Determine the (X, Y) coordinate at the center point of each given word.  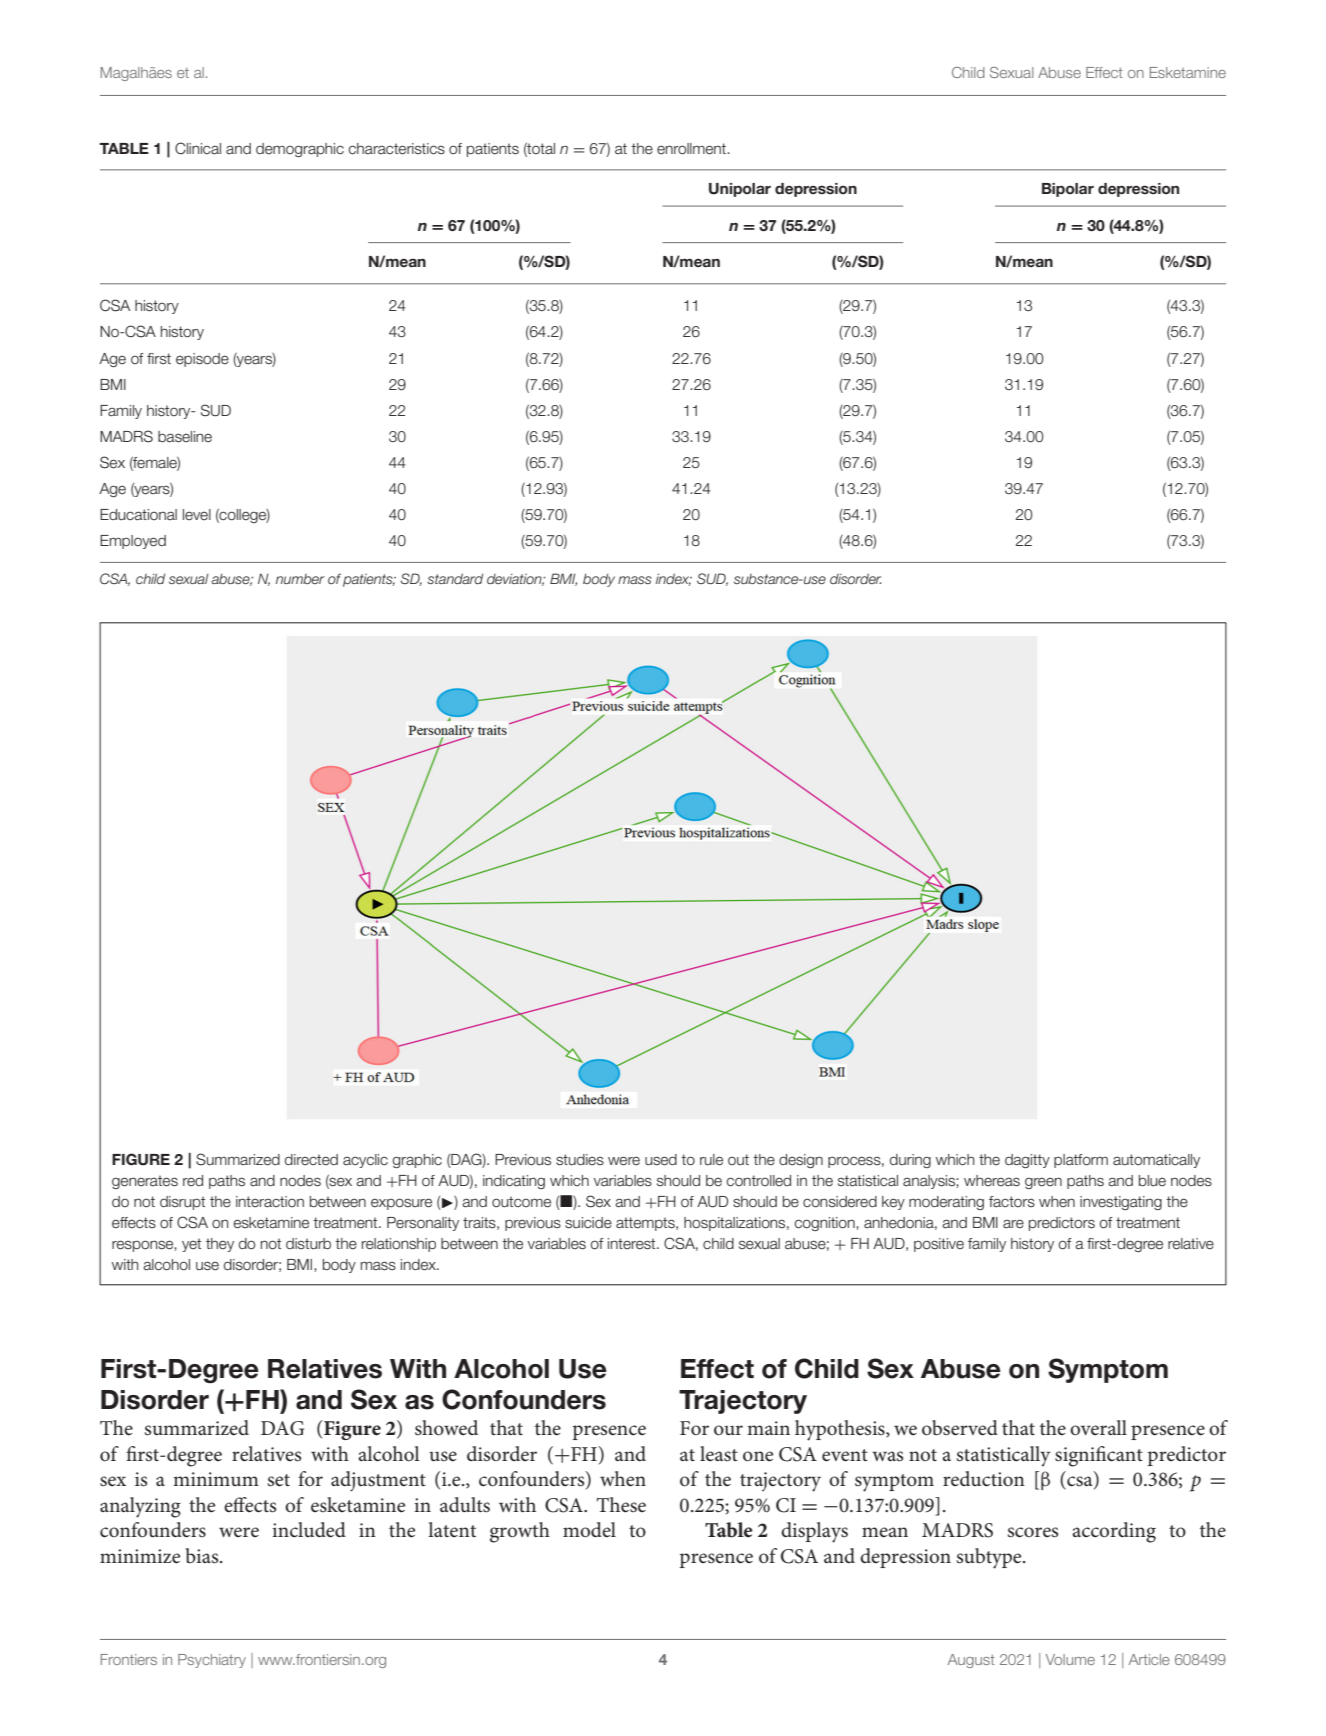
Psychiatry (212, 1661)
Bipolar (1068, 190)
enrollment (692, 149)
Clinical (198, 148)
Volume (1070, 1659)
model (589, 1530)
